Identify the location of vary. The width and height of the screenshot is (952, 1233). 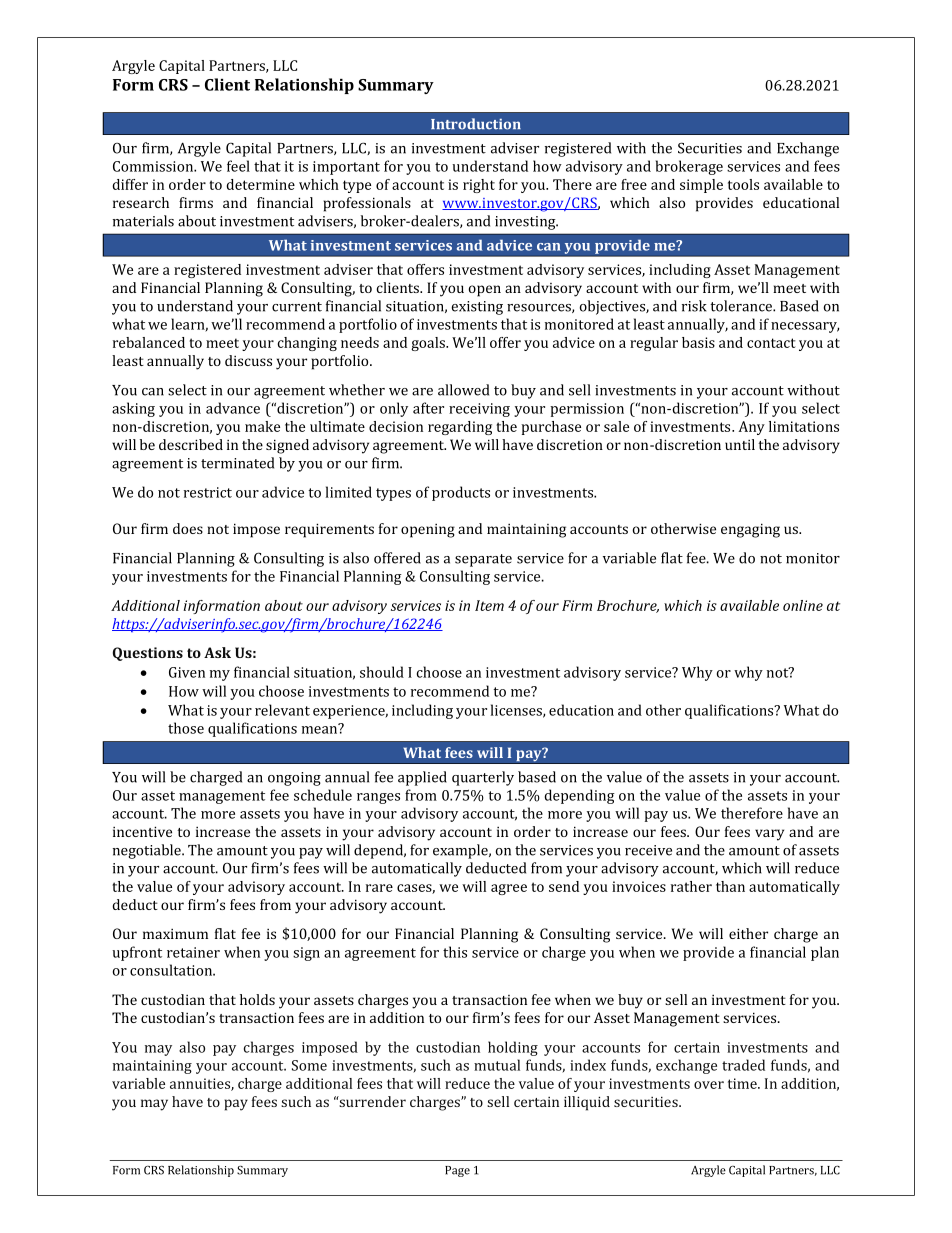
(769, 835).
